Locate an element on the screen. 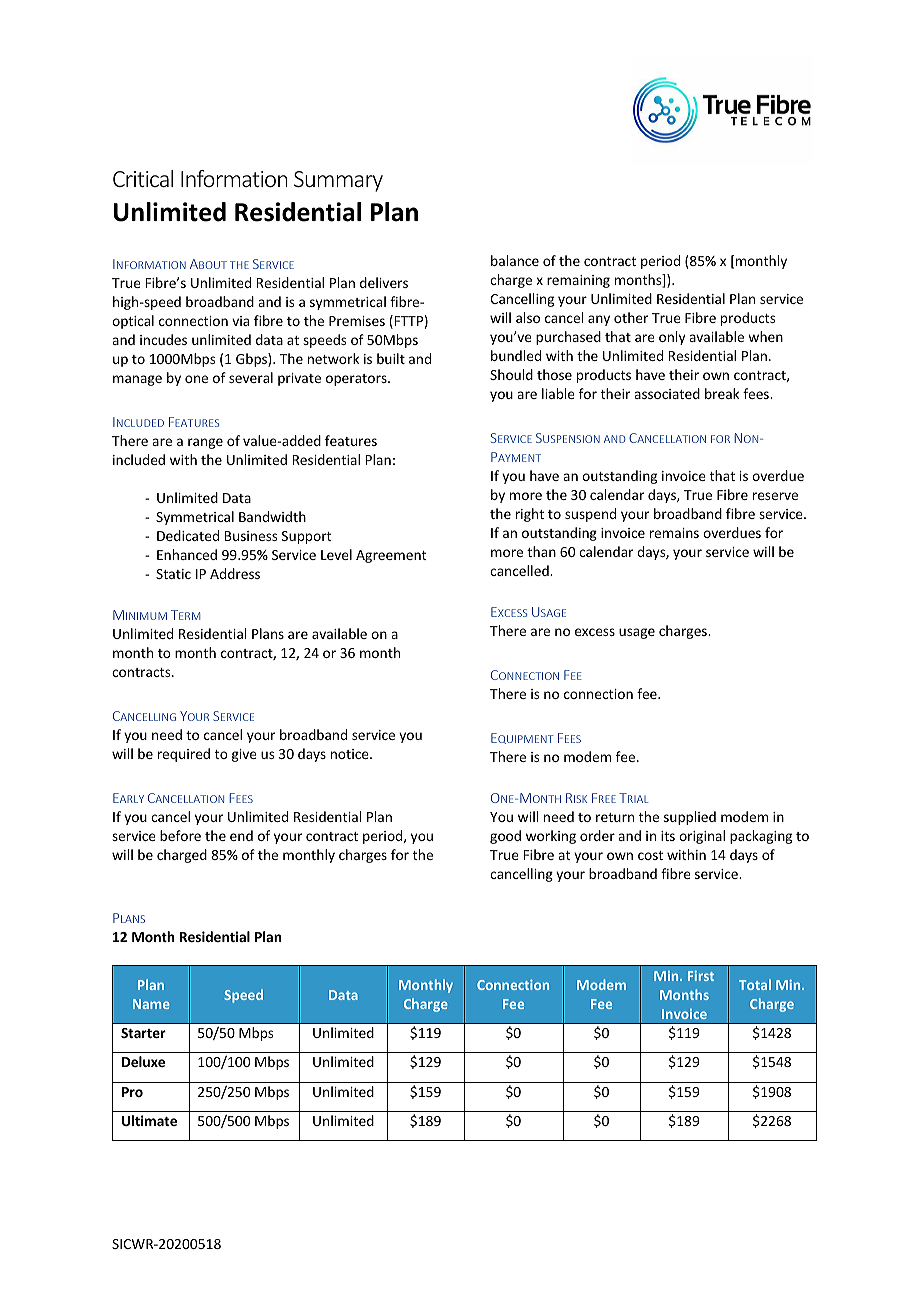  remains is located at coordinates (674, 533).
